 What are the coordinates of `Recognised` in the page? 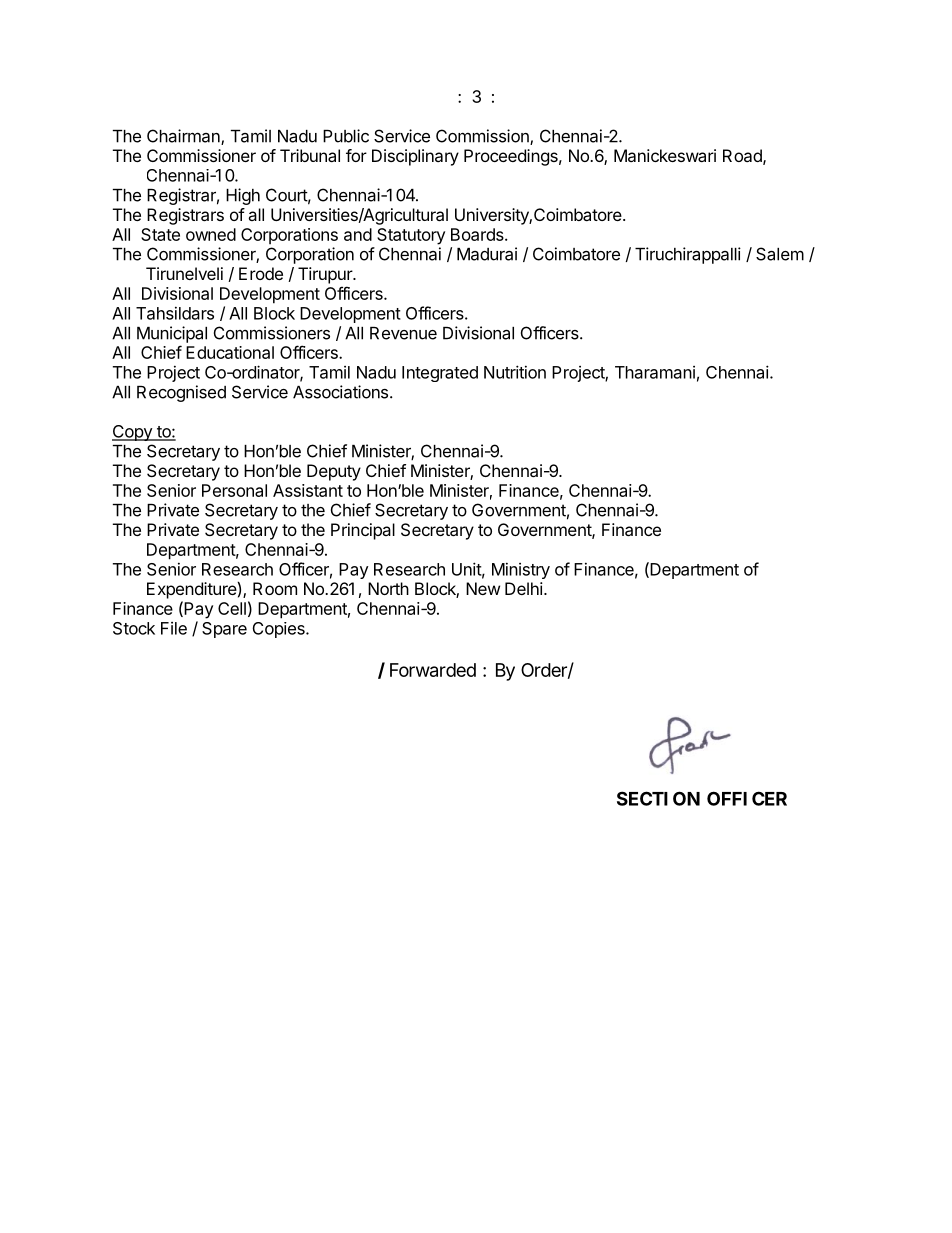 It's located at (181, 393).
